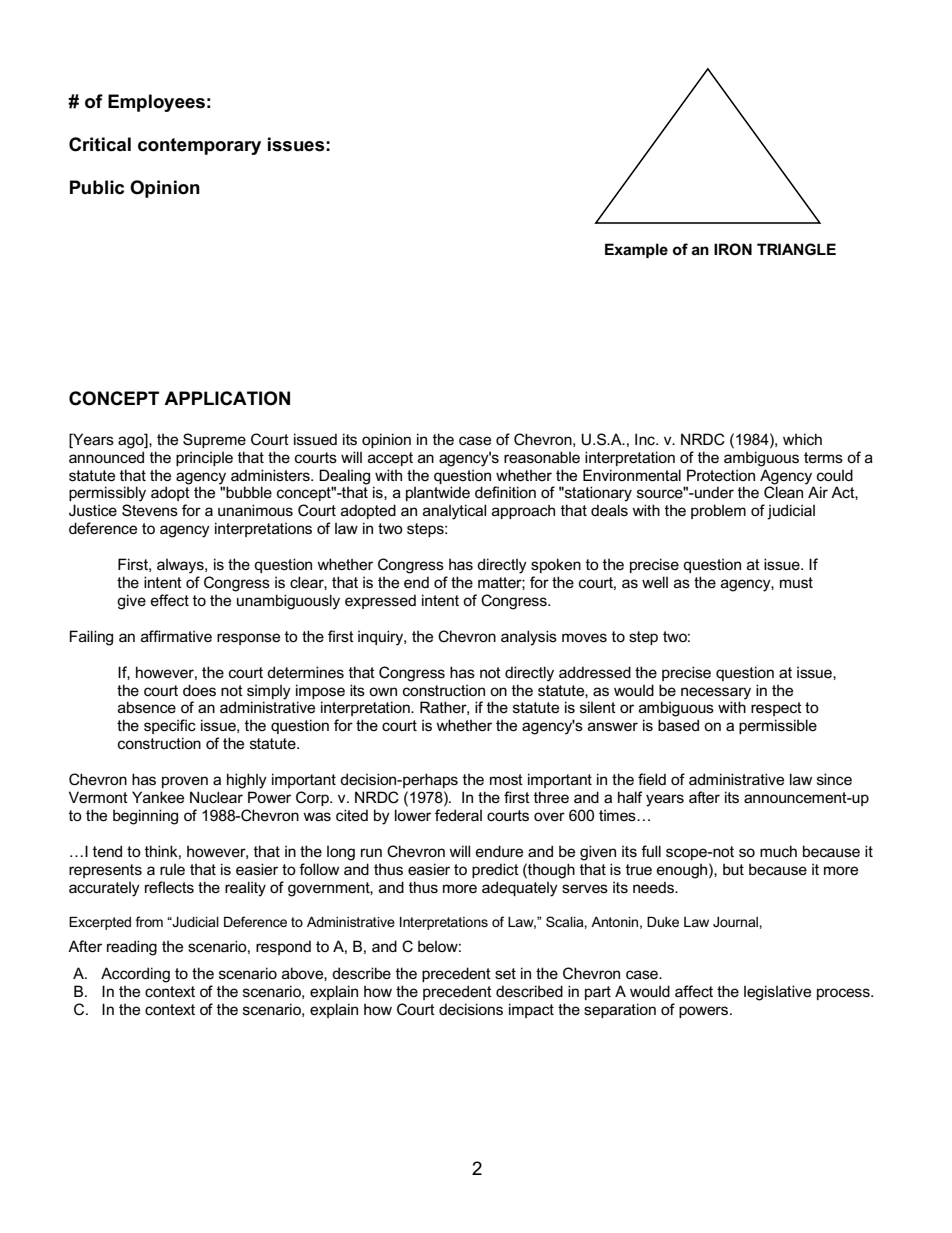 The width and height of the page is (952, 1233). Describe the element at coordinates (556, 565) in the page. I see `spoken` at that location.
